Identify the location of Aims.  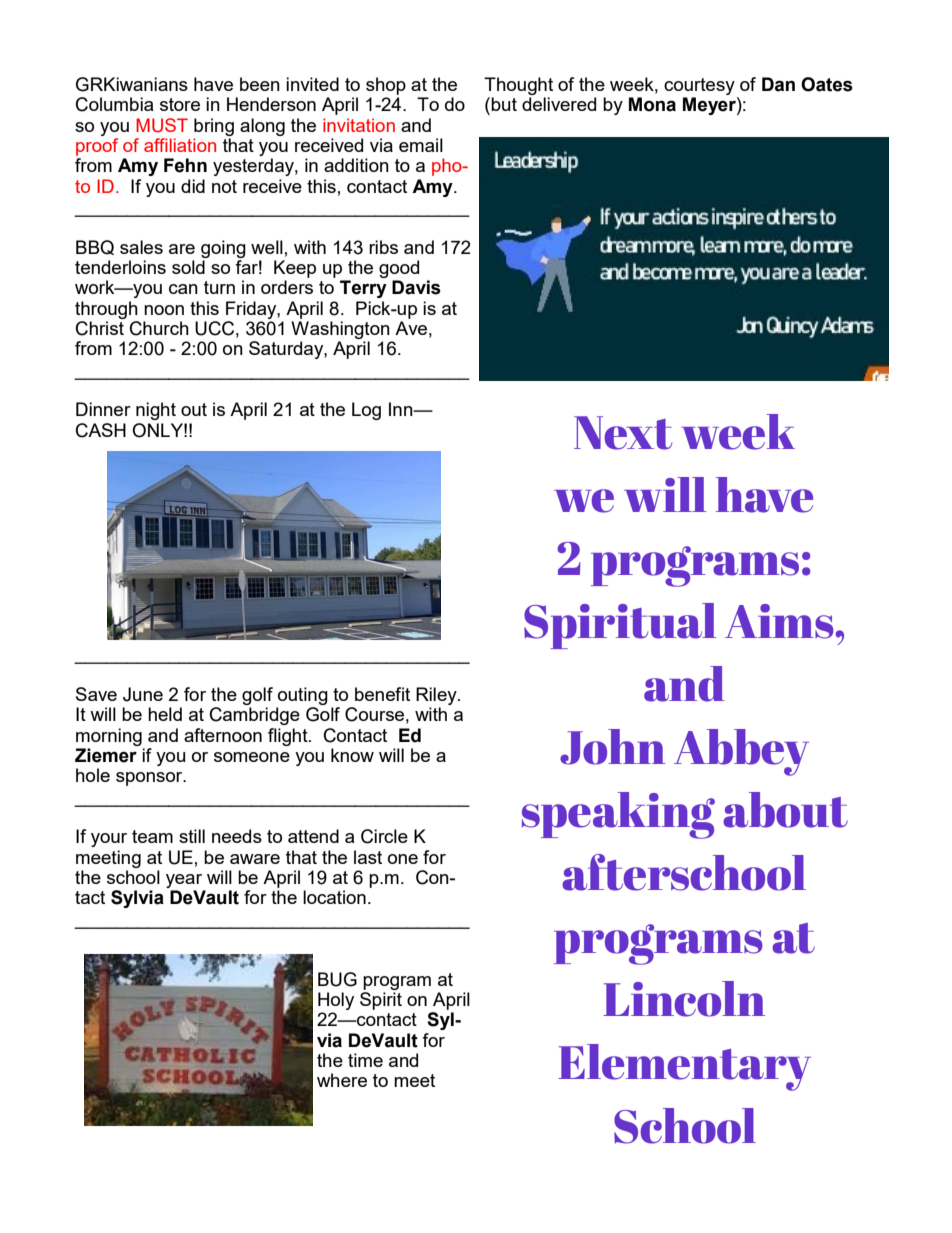
(780, 621).
